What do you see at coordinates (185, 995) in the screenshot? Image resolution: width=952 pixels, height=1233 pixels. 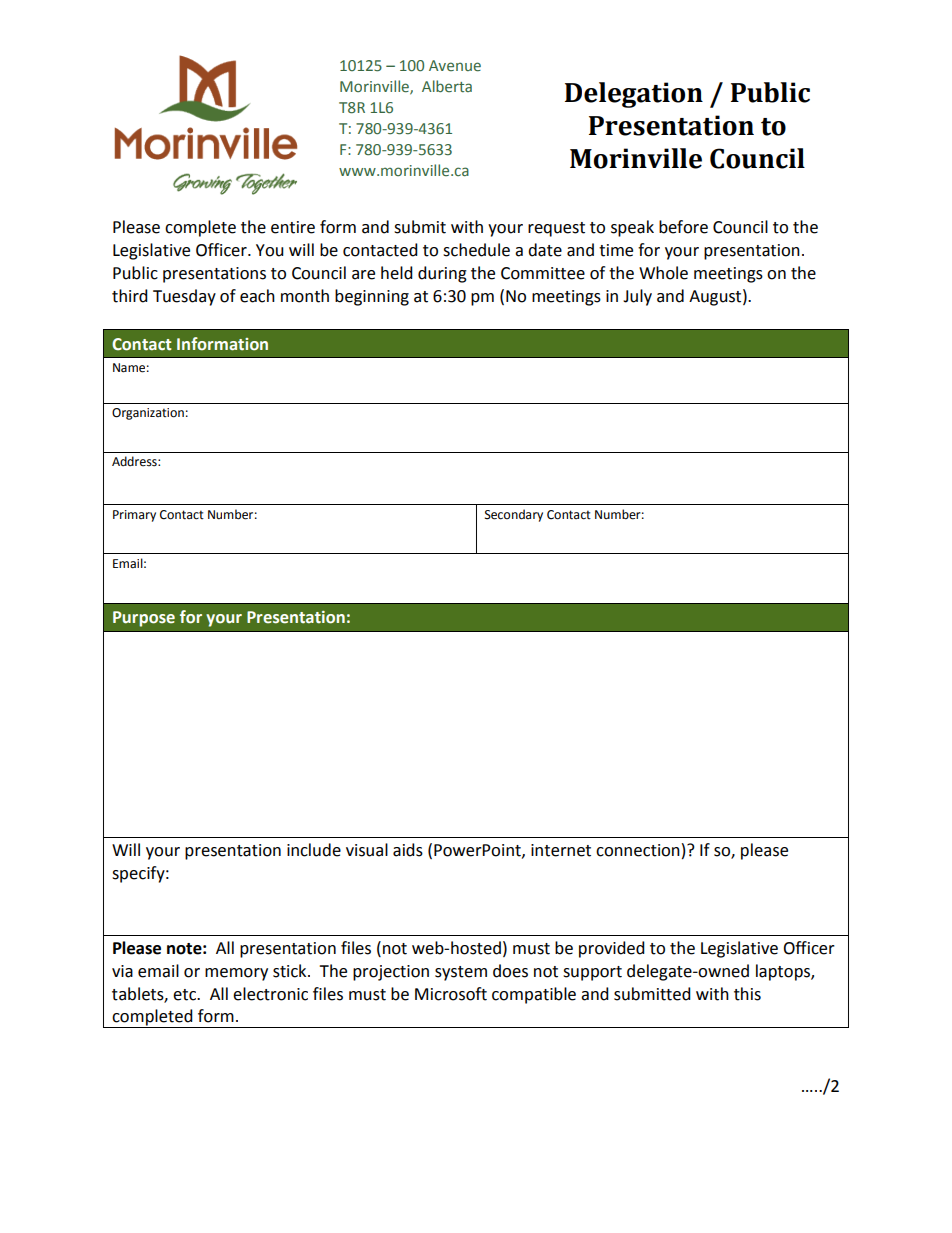 I see `etc` at bounding box center [185, 995].
